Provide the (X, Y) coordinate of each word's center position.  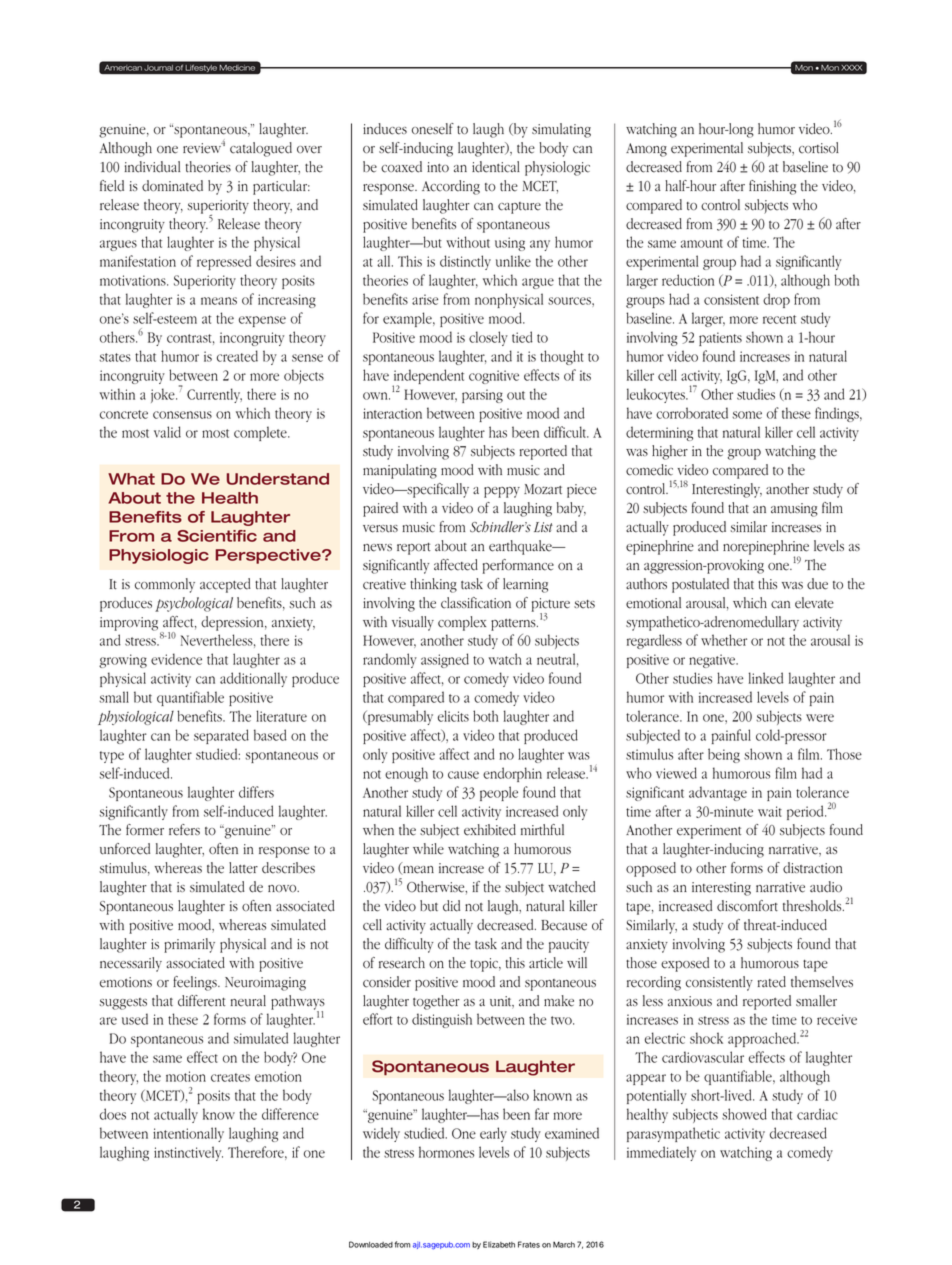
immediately (661, 1153)
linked (766, 678)
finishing (772, 187)
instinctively (188, 1153)
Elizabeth (499, 1244)
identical (496, 167)
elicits (453, 716)
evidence (176, 659)
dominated (172, 186)
